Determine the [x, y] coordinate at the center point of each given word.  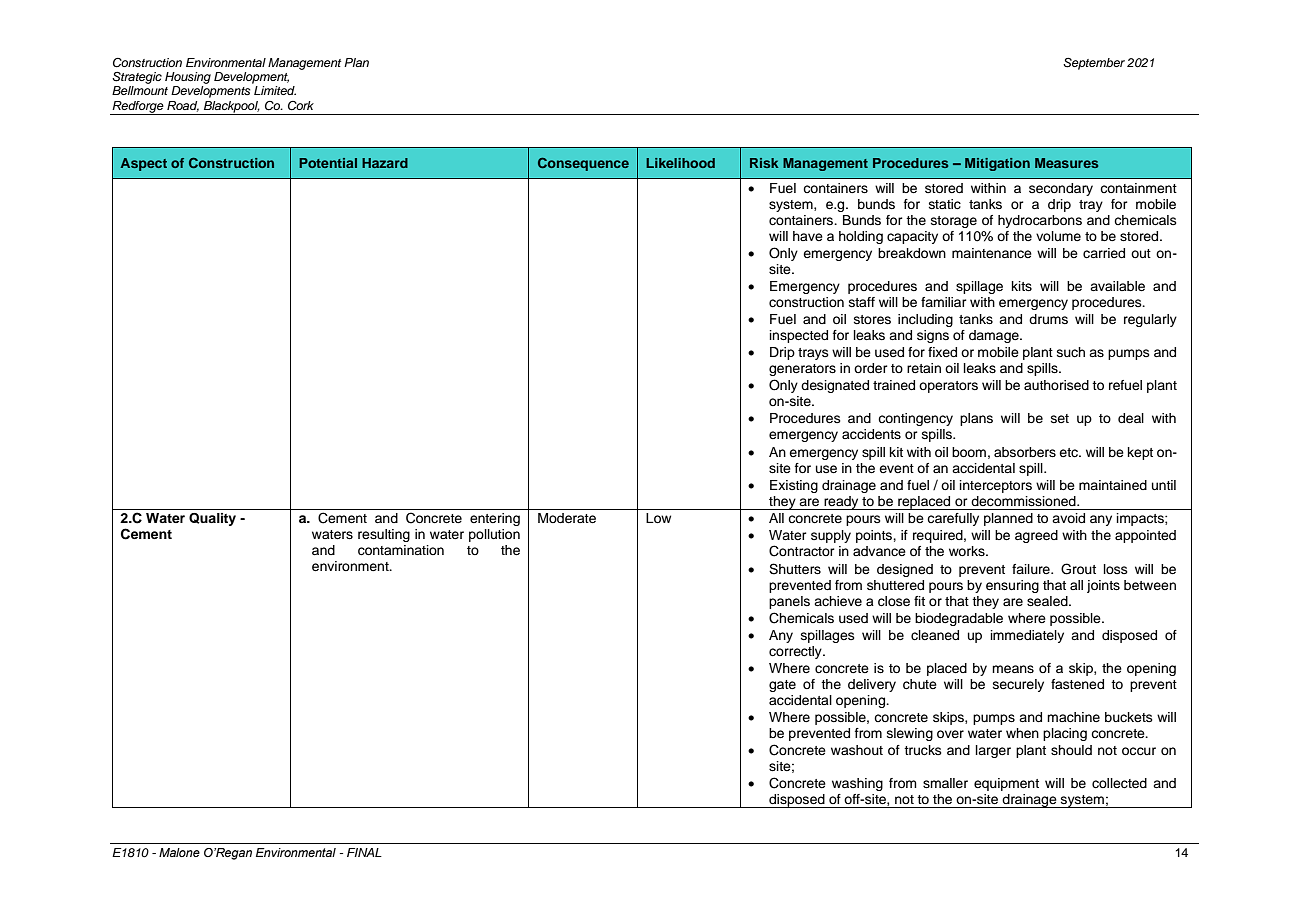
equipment [1006, 784]
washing [857, 784]
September [1094, 64]
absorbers [1025, 452]
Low [658, 518]
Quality [212, 519]
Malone [179, 852]
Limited [275, 90]
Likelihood [680, 163]
